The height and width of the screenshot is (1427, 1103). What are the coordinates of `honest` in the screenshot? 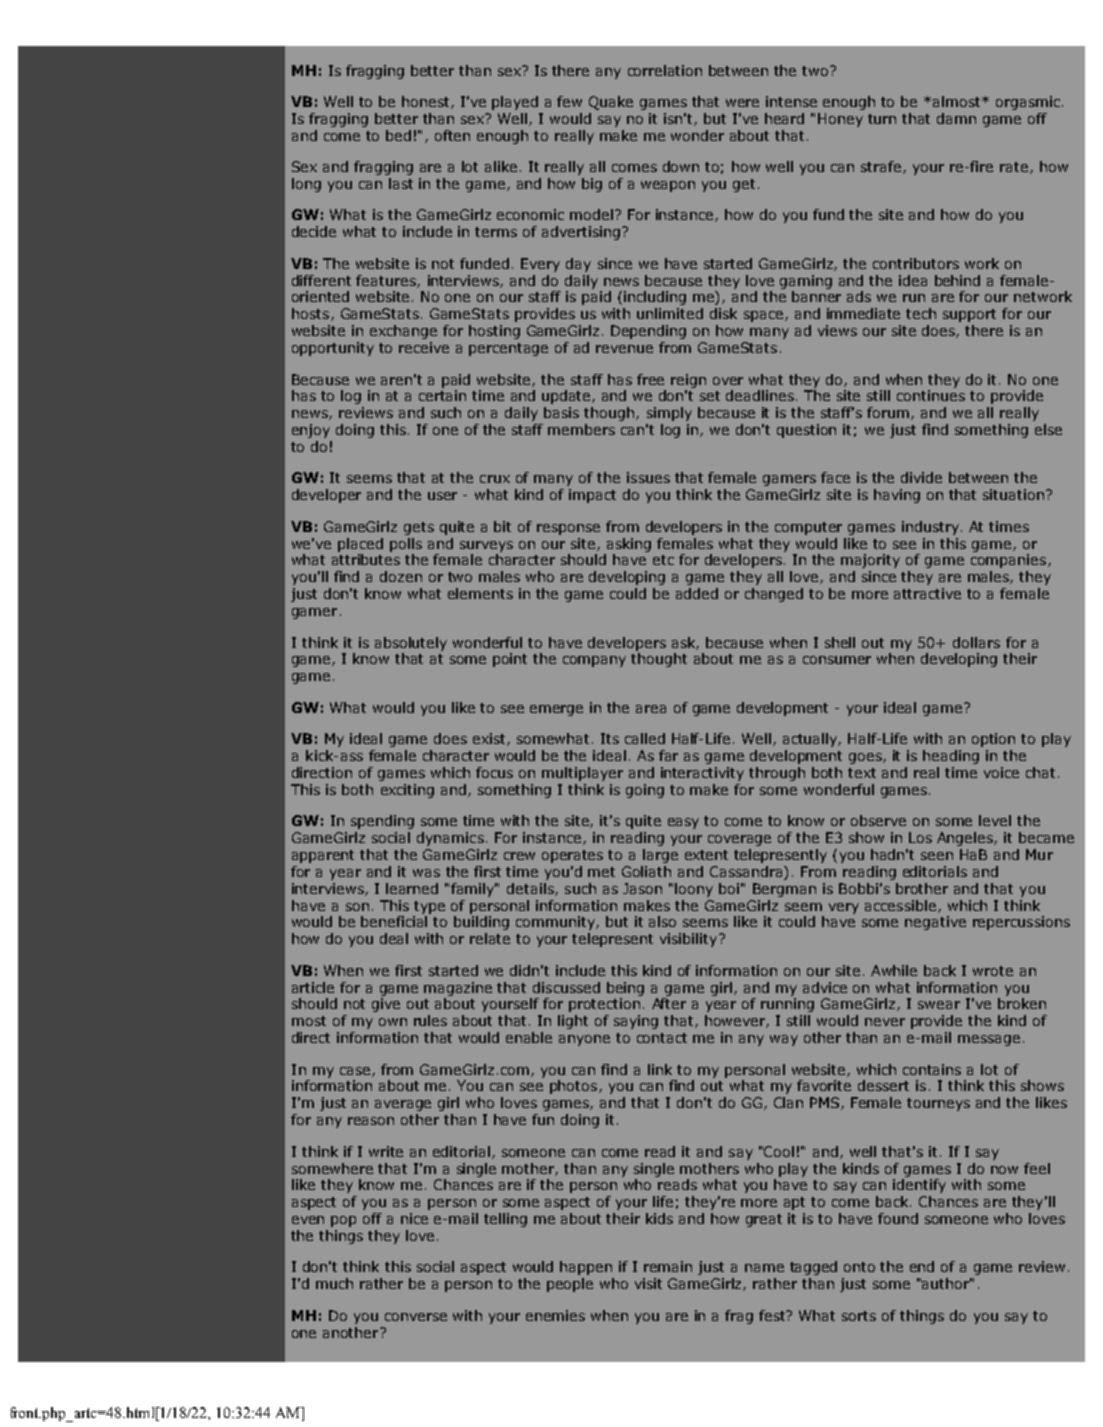 It's located at (427, 102).
